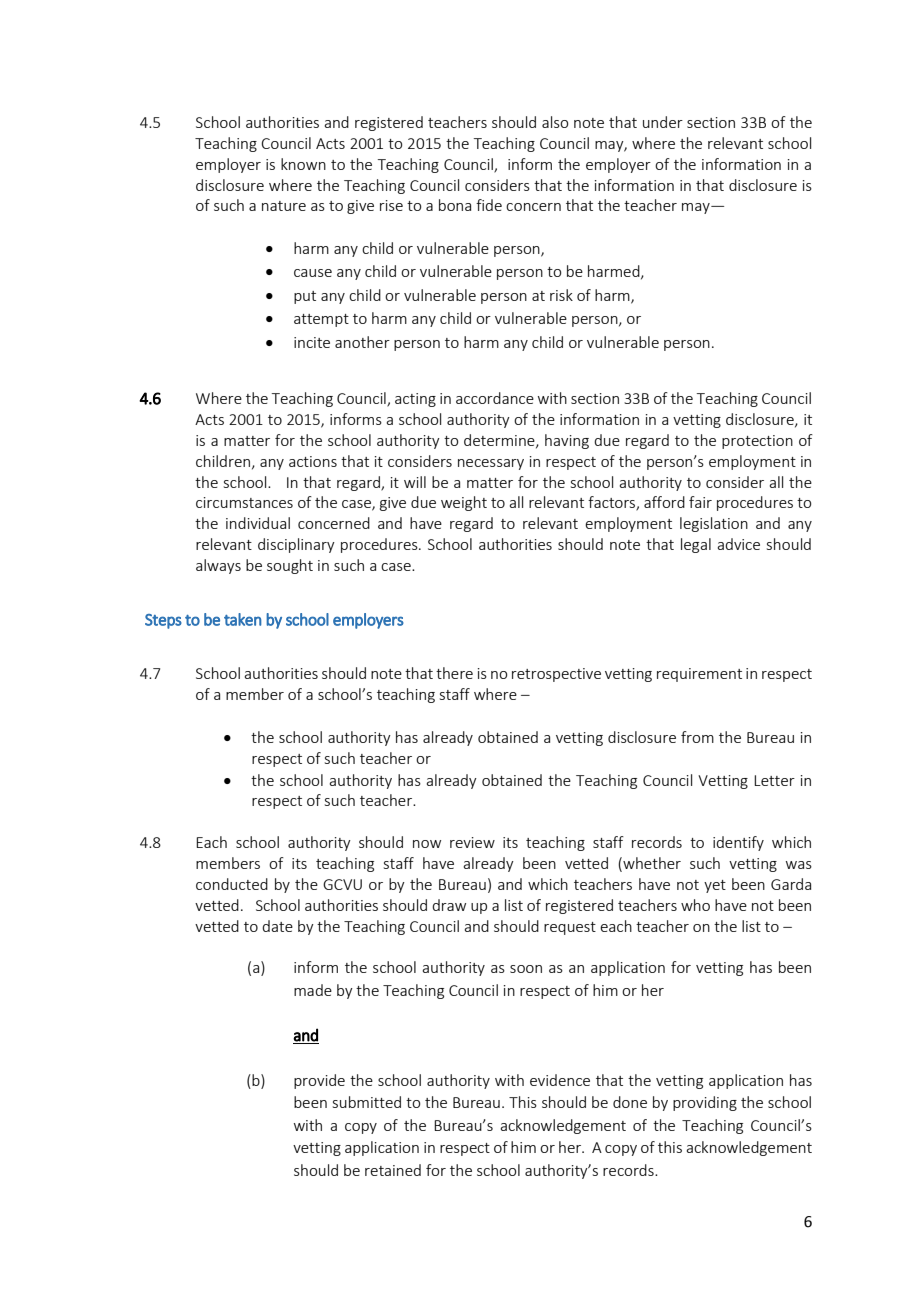 The width and height of the screenshot is (924, 1308). Describe the element at coordinates (454, 673) in the screenshot. I see `there` at that location.
